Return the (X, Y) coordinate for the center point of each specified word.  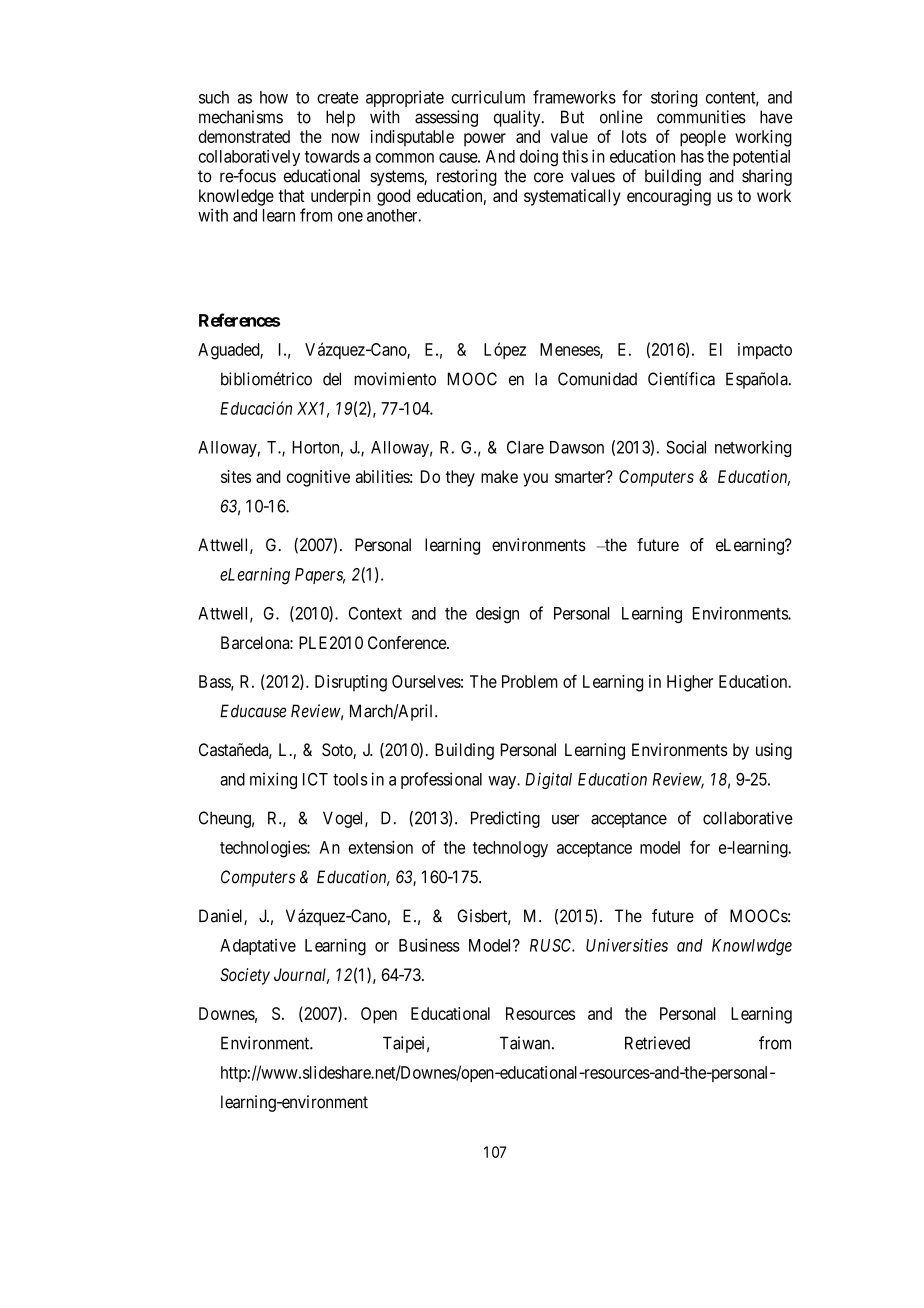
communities (701, 117)
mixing (273, 780)
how (274, 97)
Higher (690, 683)
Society (245, 976)
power (485, 140)
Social (686, 447)
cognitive (318, 478)
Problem (530, 681)
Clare (525, 447)
